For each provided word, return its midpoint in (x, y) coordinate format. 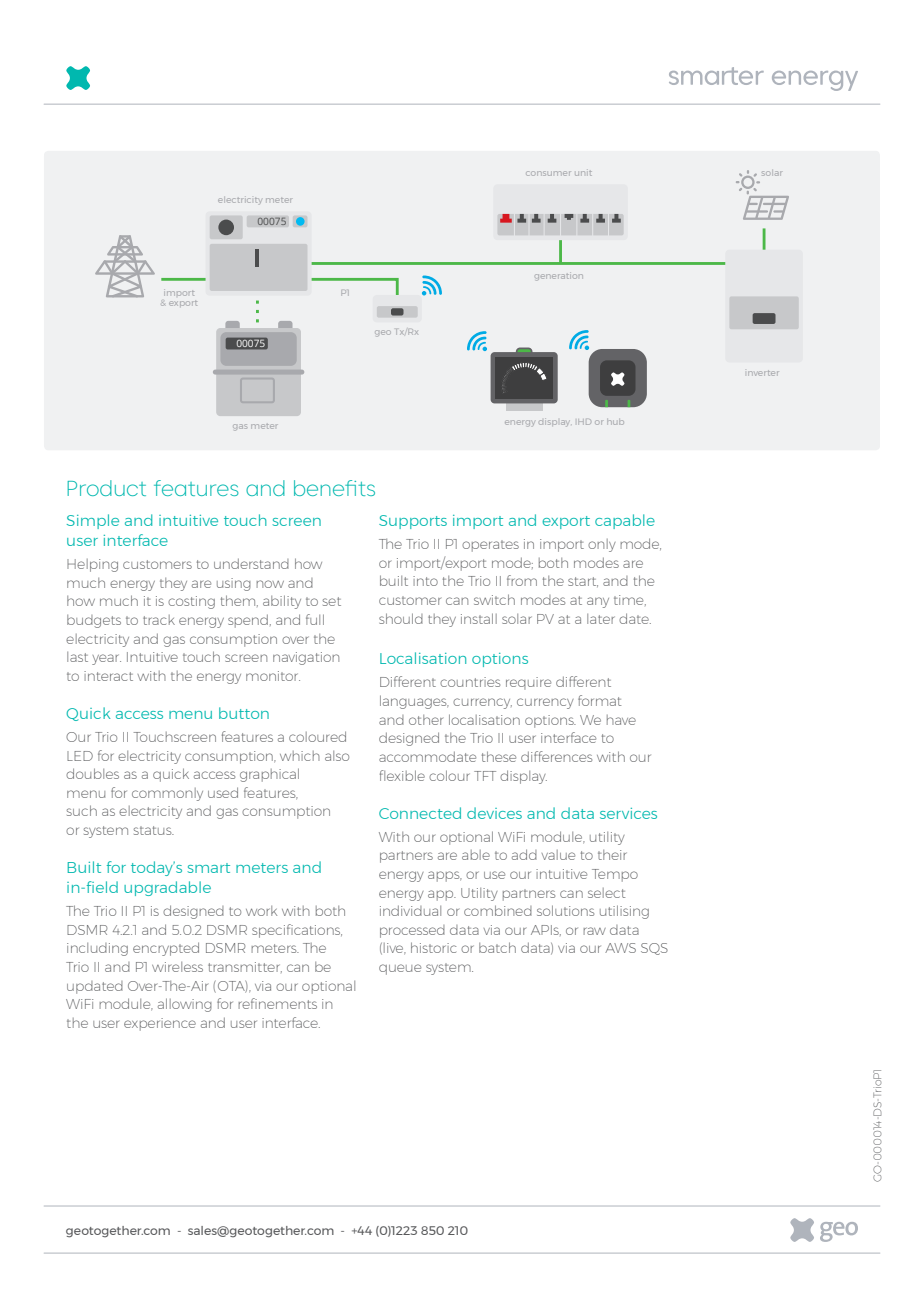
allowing (185, 1005)
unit (583, 173)
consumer (548, 173)
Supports (413, 522)
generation (559, 277)
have (621, 720)
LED (80, 756)
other (426, 720)
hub (615, 422)
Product (106, 488)
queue (400, 969)
